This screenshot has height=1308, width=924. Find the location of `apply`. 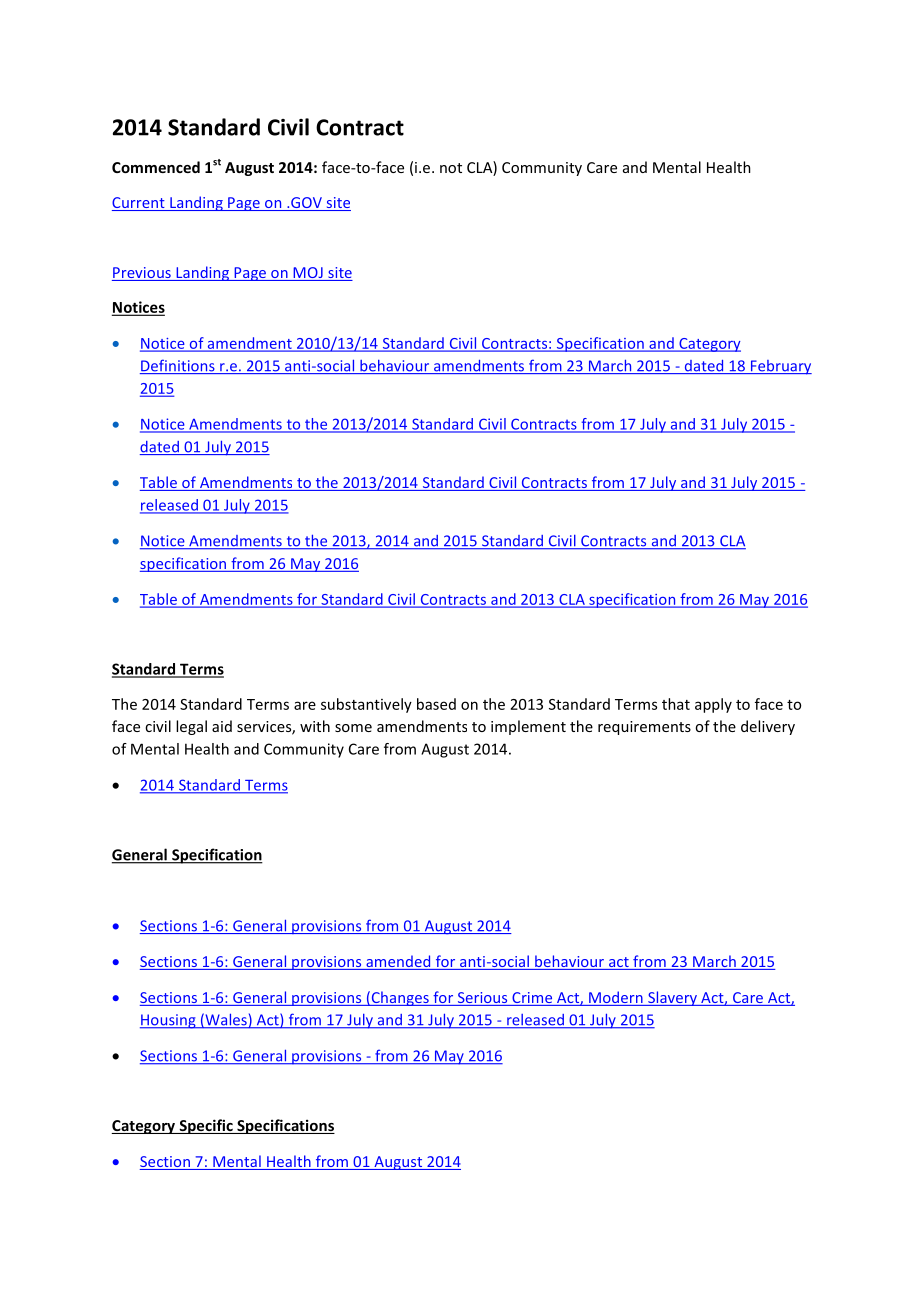

apply is located at coordinates (713, 705).
